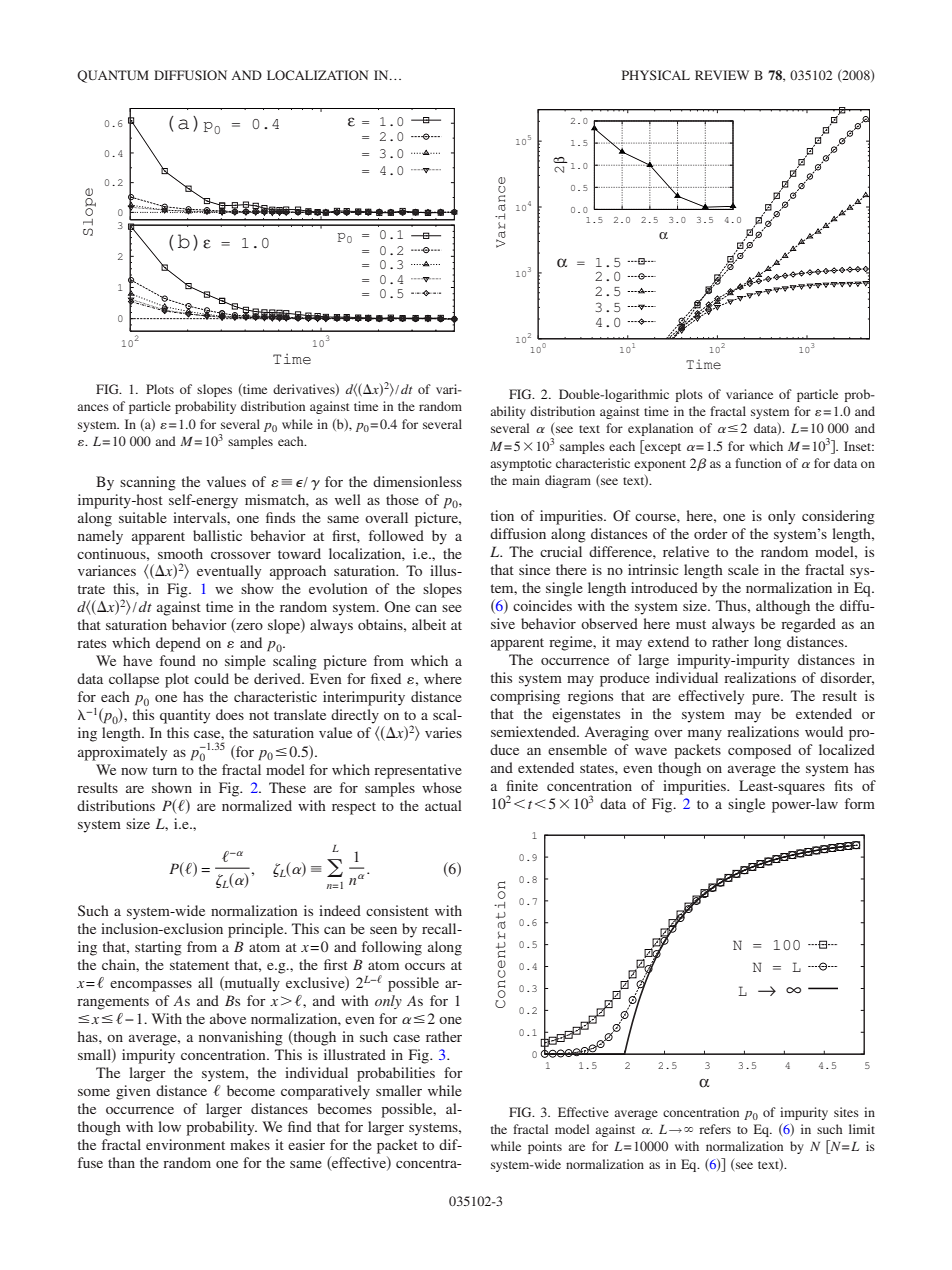  I want to click on points, so click(545, 1147).
